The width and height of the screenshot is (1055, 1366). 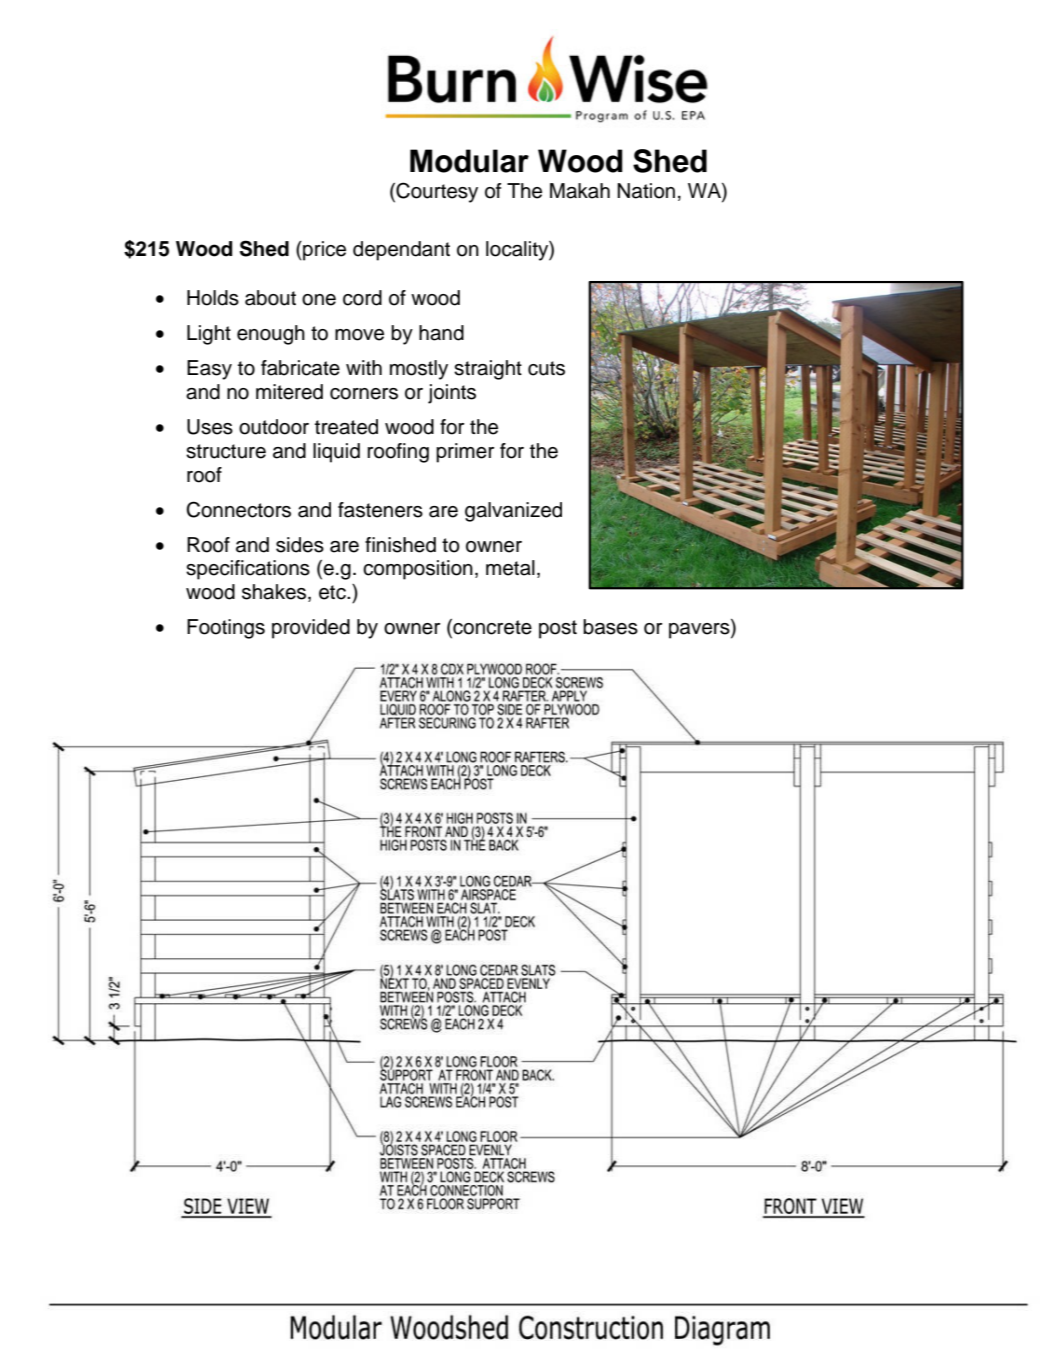 What do you see at coordinates (646, 191) in the screenshot?
I see `Nation` at bounding box center [646, 191].
